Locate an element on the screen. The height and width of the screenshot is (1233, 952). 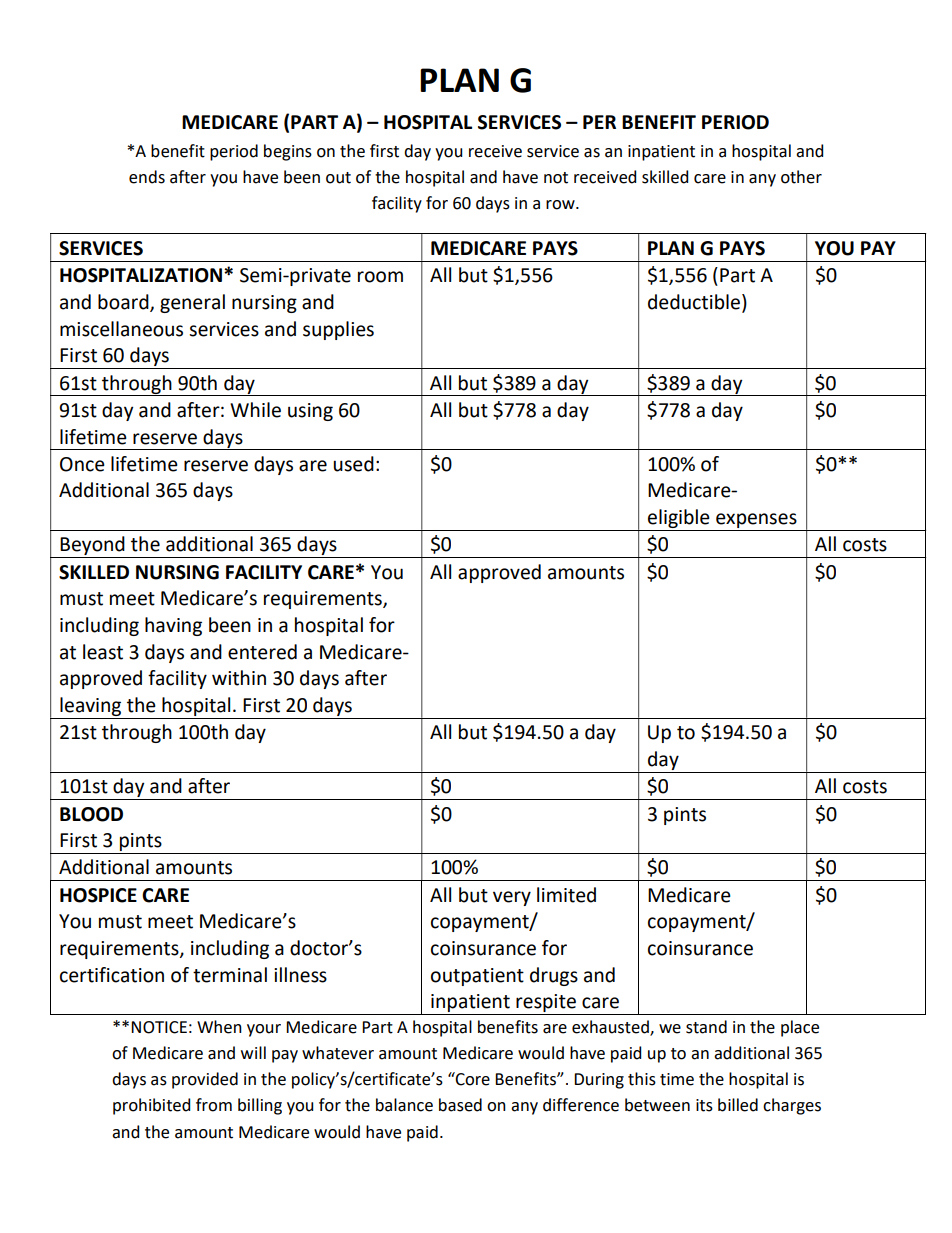
other is located at coordinates (801, 177).
